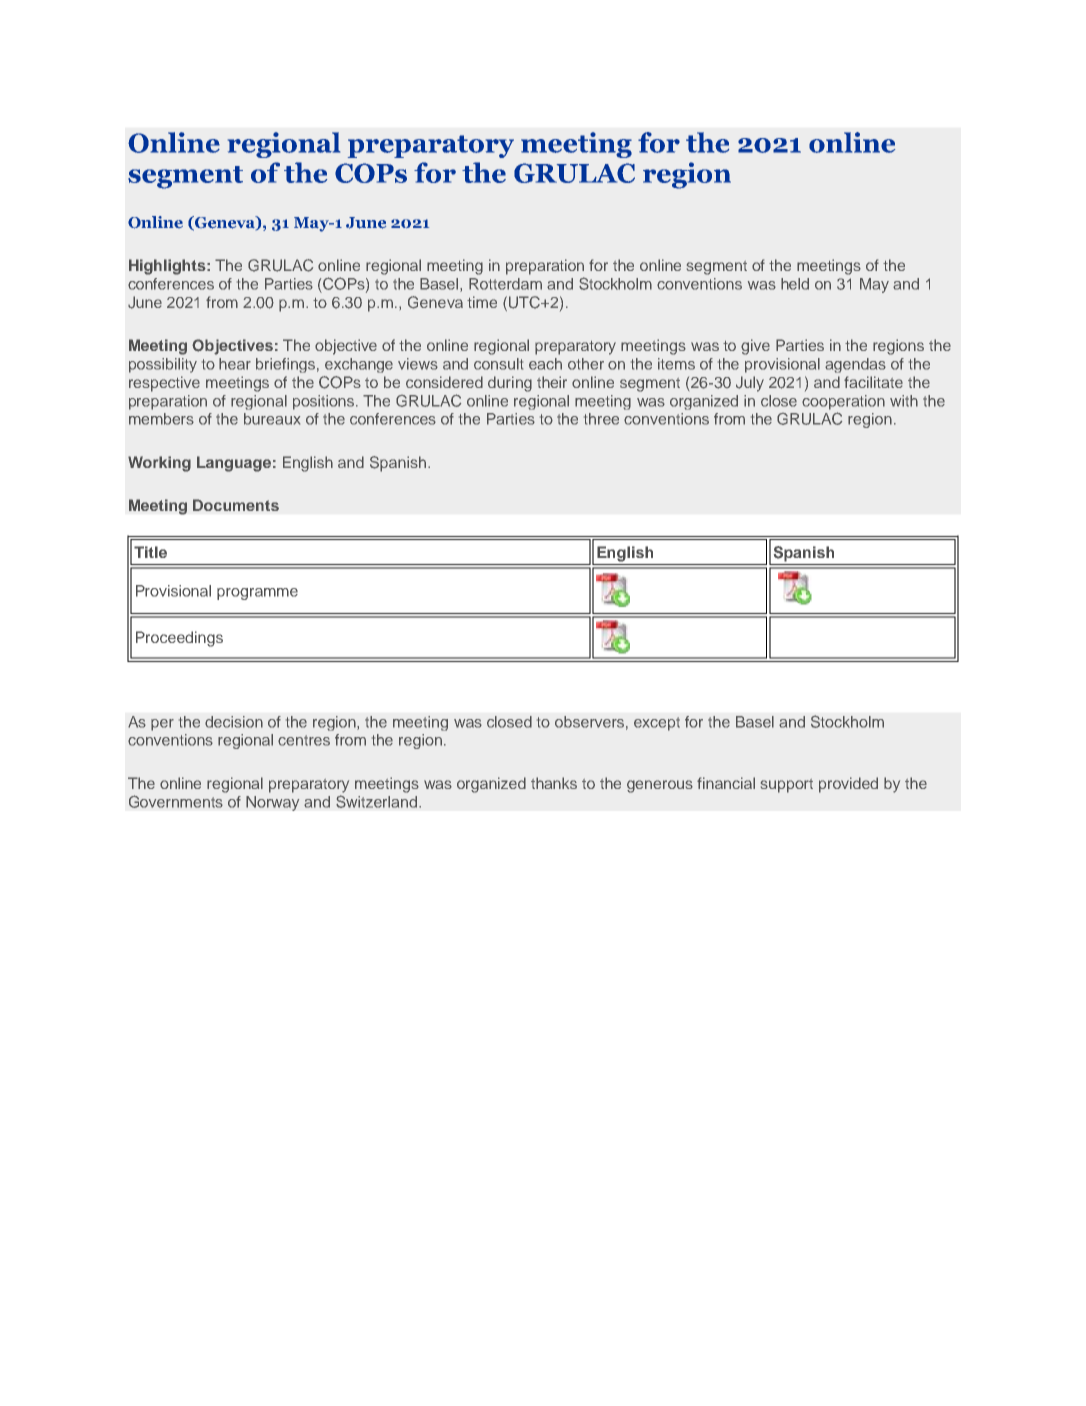  Describe the element at coordinates (554, 783) in the document. I see `thanks` at that location.
